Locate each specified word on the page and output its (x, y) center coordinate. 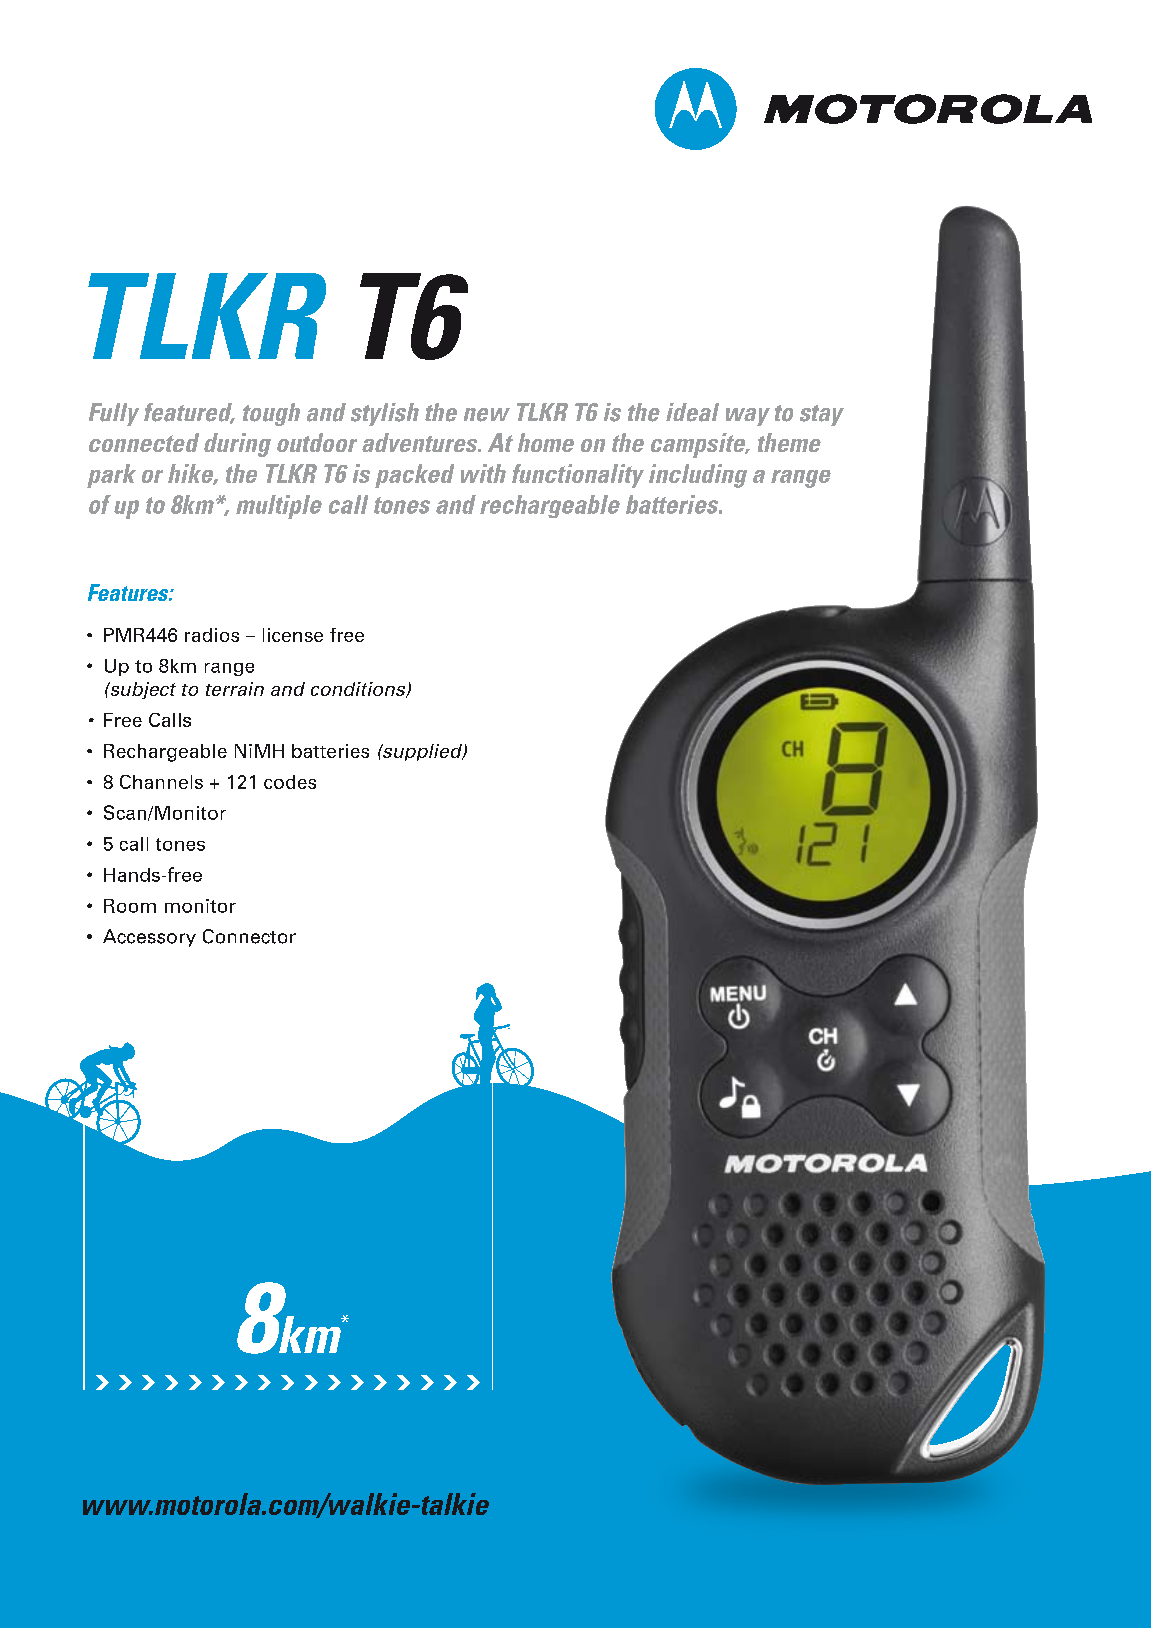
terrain (235, 689)
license (293, 635)
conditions (359, 690)
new (487, 415)
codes (290, 782)
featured (189, 413)
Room (130, 906)
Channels (161, 782)
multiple (279, 507)
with (483, 473)
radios (212, 635)
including (698, 476)
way (748, 417)
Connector (249, 936)
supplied (422, 752)
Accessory (149, 938)
